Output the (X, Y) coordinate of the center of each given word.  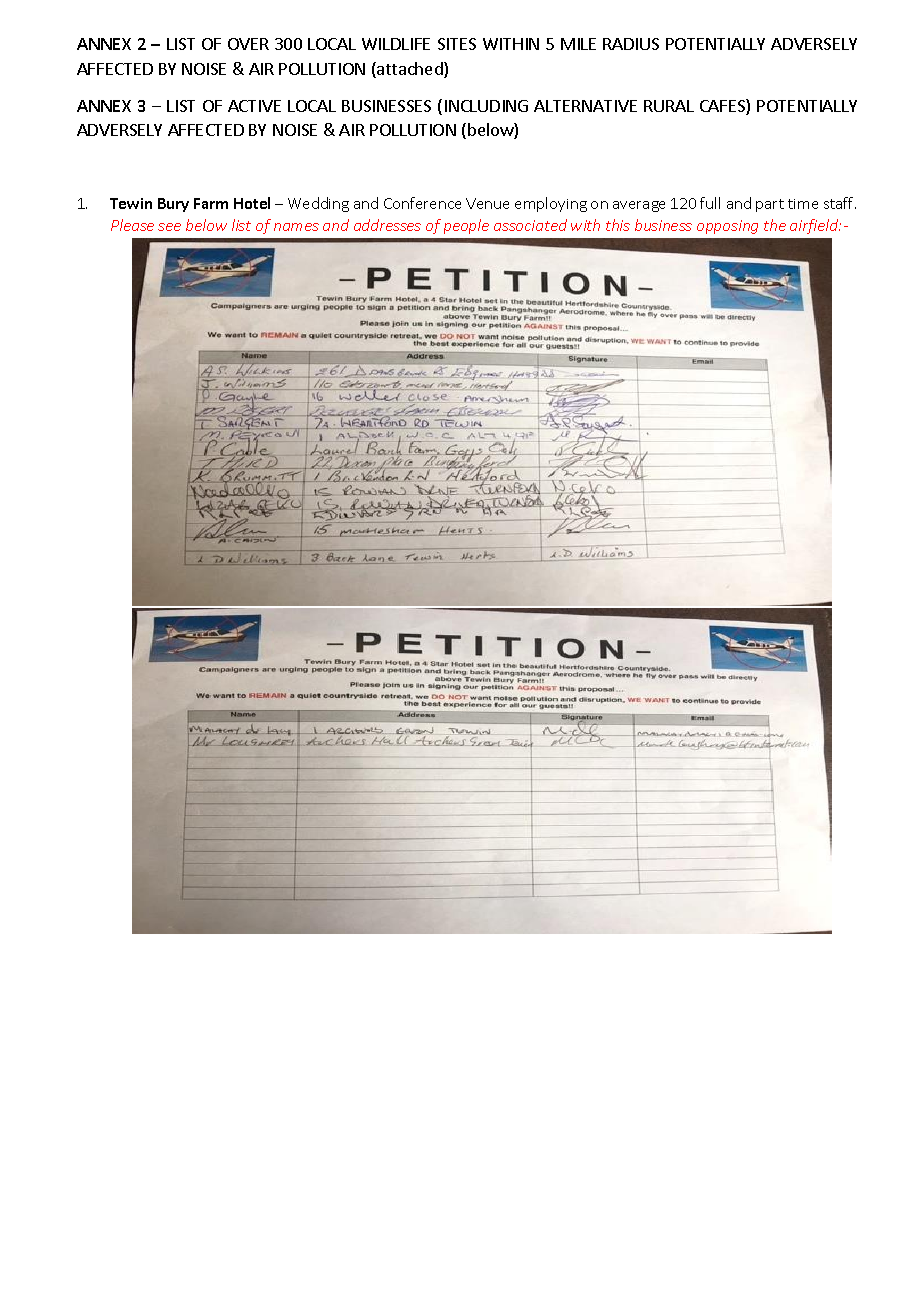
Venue (487, 203)
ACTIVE (254, 106)
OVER (248, 44)
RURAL (669, 106)
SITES (457, 44)
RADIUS (631, 44)
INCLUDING (486, 106)
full (710, 203)
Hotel (252, 203)
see (169, 227)
